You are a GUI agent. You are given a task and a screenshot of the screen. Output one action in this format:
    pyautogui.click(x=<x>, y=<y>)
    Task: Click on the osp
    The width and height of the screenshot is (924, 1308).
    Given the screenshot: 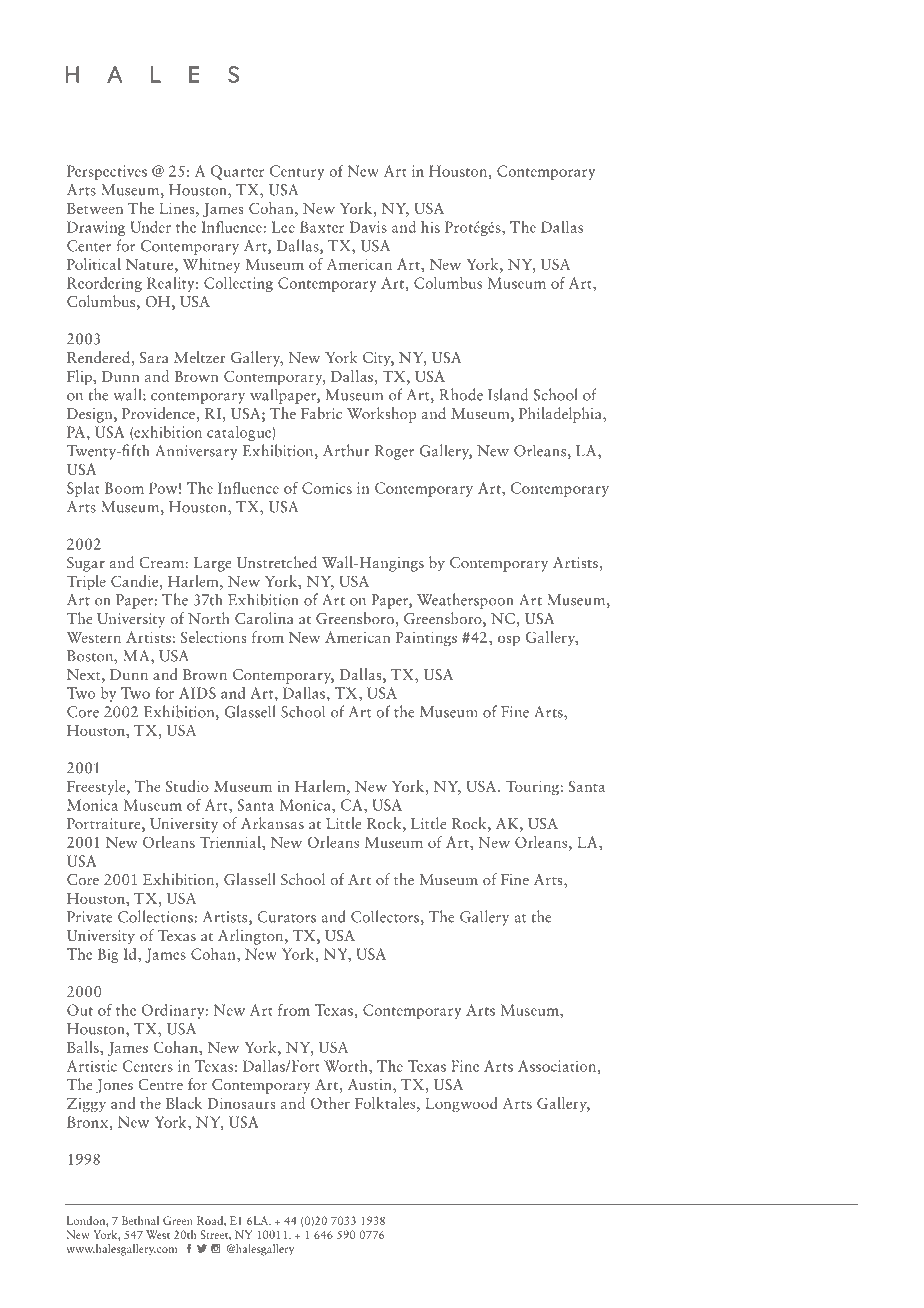 What is the action you would take?
    pyautogui.click(x=509, y=641)
